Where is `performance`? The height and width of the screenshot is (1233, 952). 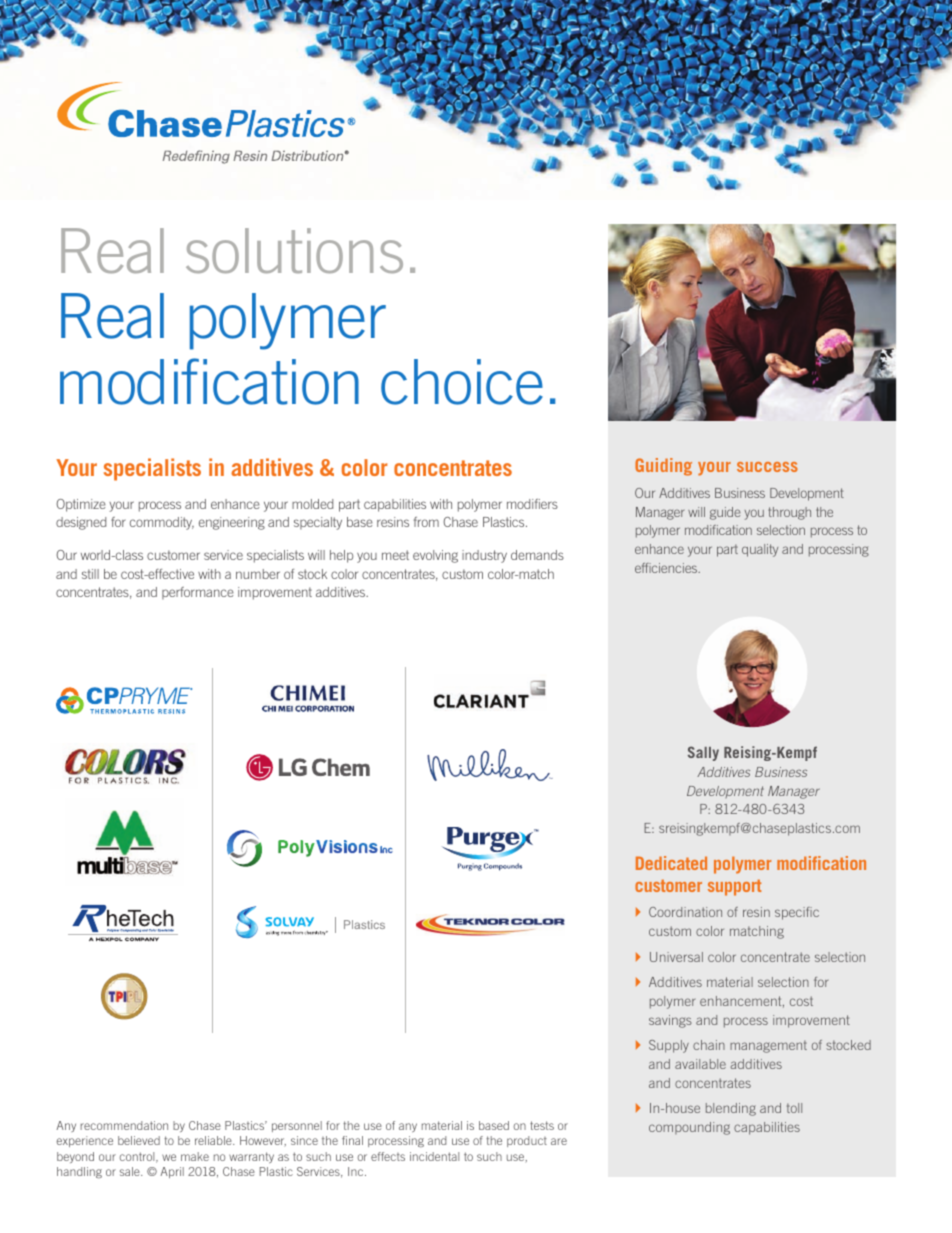 performance is located at coordinates (198, 593).
